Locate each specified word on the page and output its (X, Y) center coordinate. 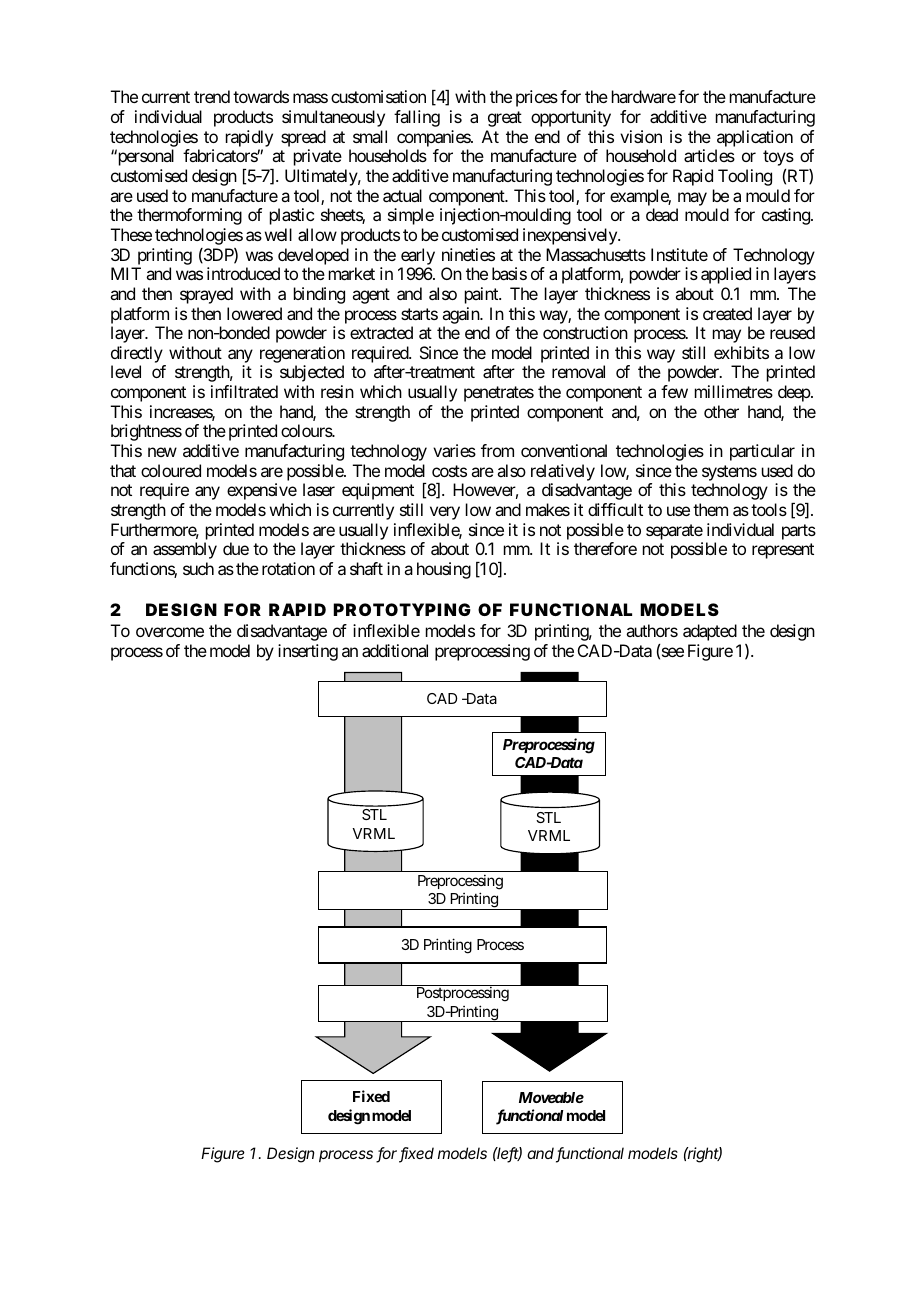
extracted (381, 332)
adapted (710, 632)
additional (395, 650)
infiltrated (244, 391)
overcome (170, 632)
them (710, 509)
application (755, 138)
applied (726, 275)
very (445, 513)
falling (417, 118)
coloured (171, 470)
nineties (468, 254)
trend (212, 96)
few (674, 391)
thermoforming (189, 216)
